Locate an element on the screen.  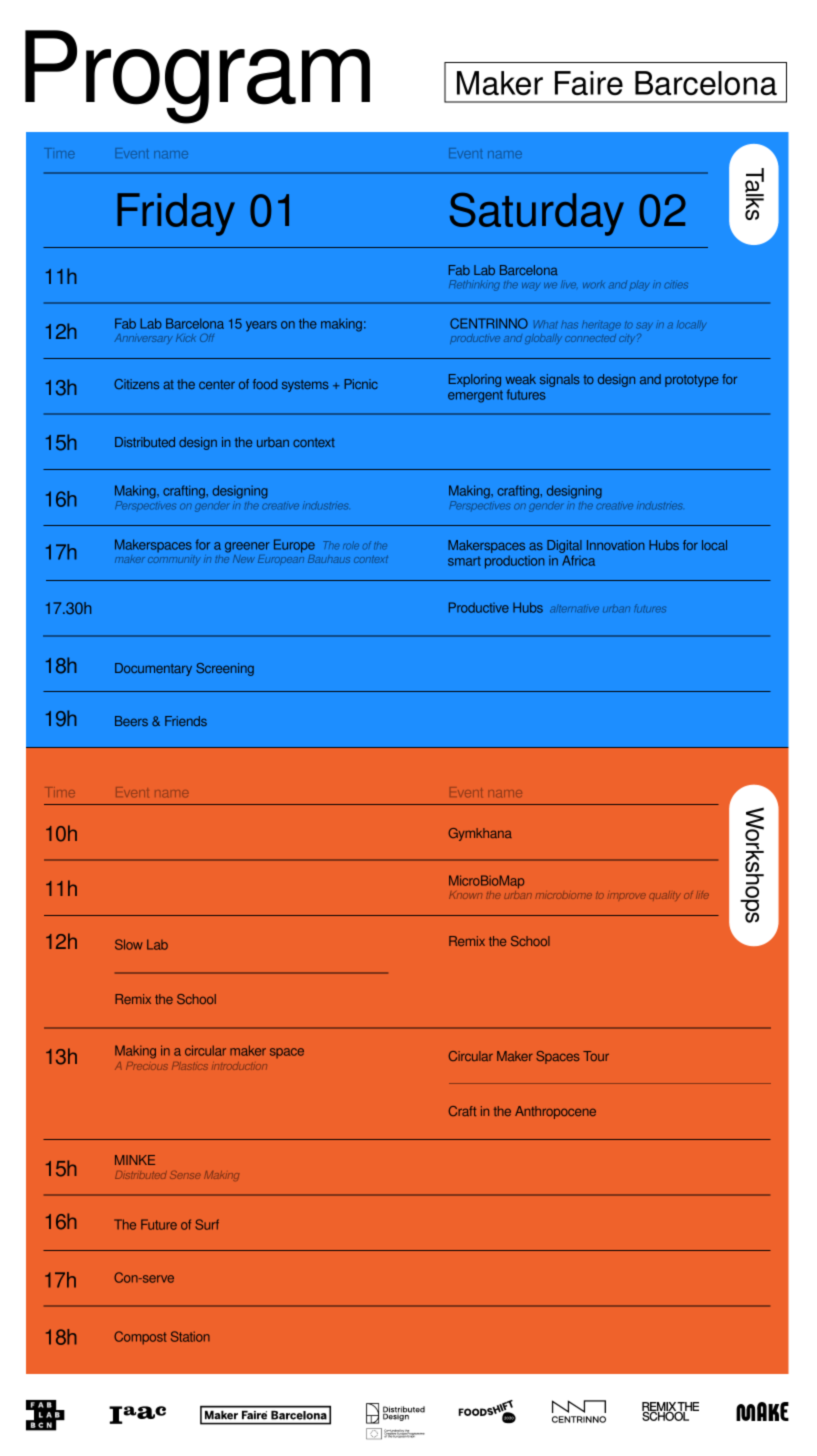
Saturday is located at coordinates (537, 214).
